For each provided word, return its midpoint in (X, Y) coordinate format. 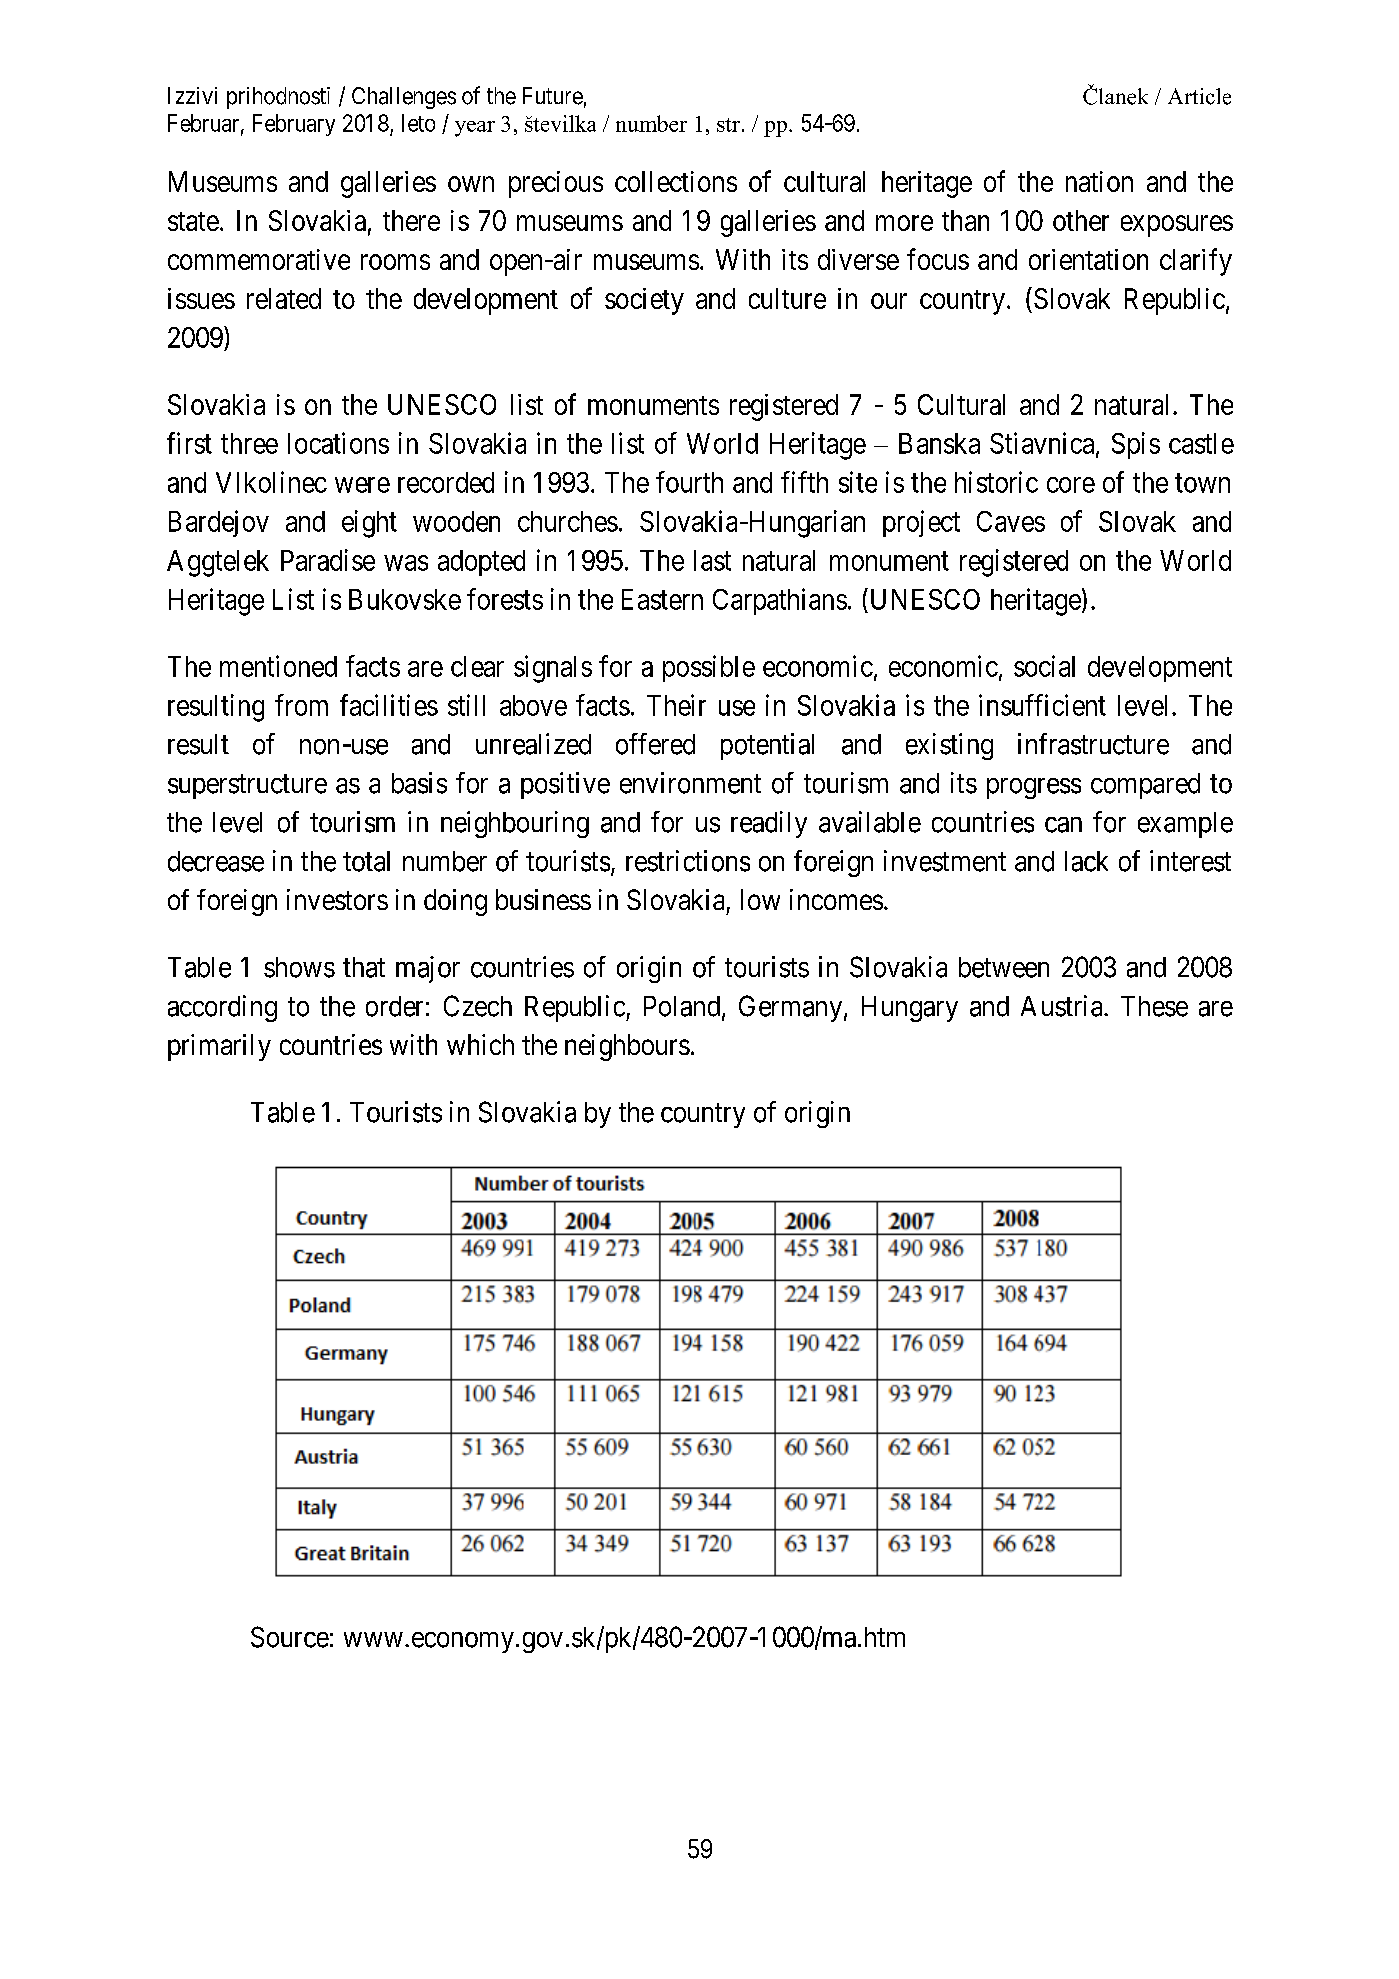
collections (676, 181)
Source (290, 1637)
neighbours (627, 1047)
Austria (1063, 1006)
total (366, 861)
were (362, 485)
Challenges (404, 98)
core (1071, 485)
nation (1099, 181)
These (1154, 1006)
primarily (219, 1047)
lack (1086, 861)
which (480, 1044)
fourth (689, 482)
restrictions (688, 861)
